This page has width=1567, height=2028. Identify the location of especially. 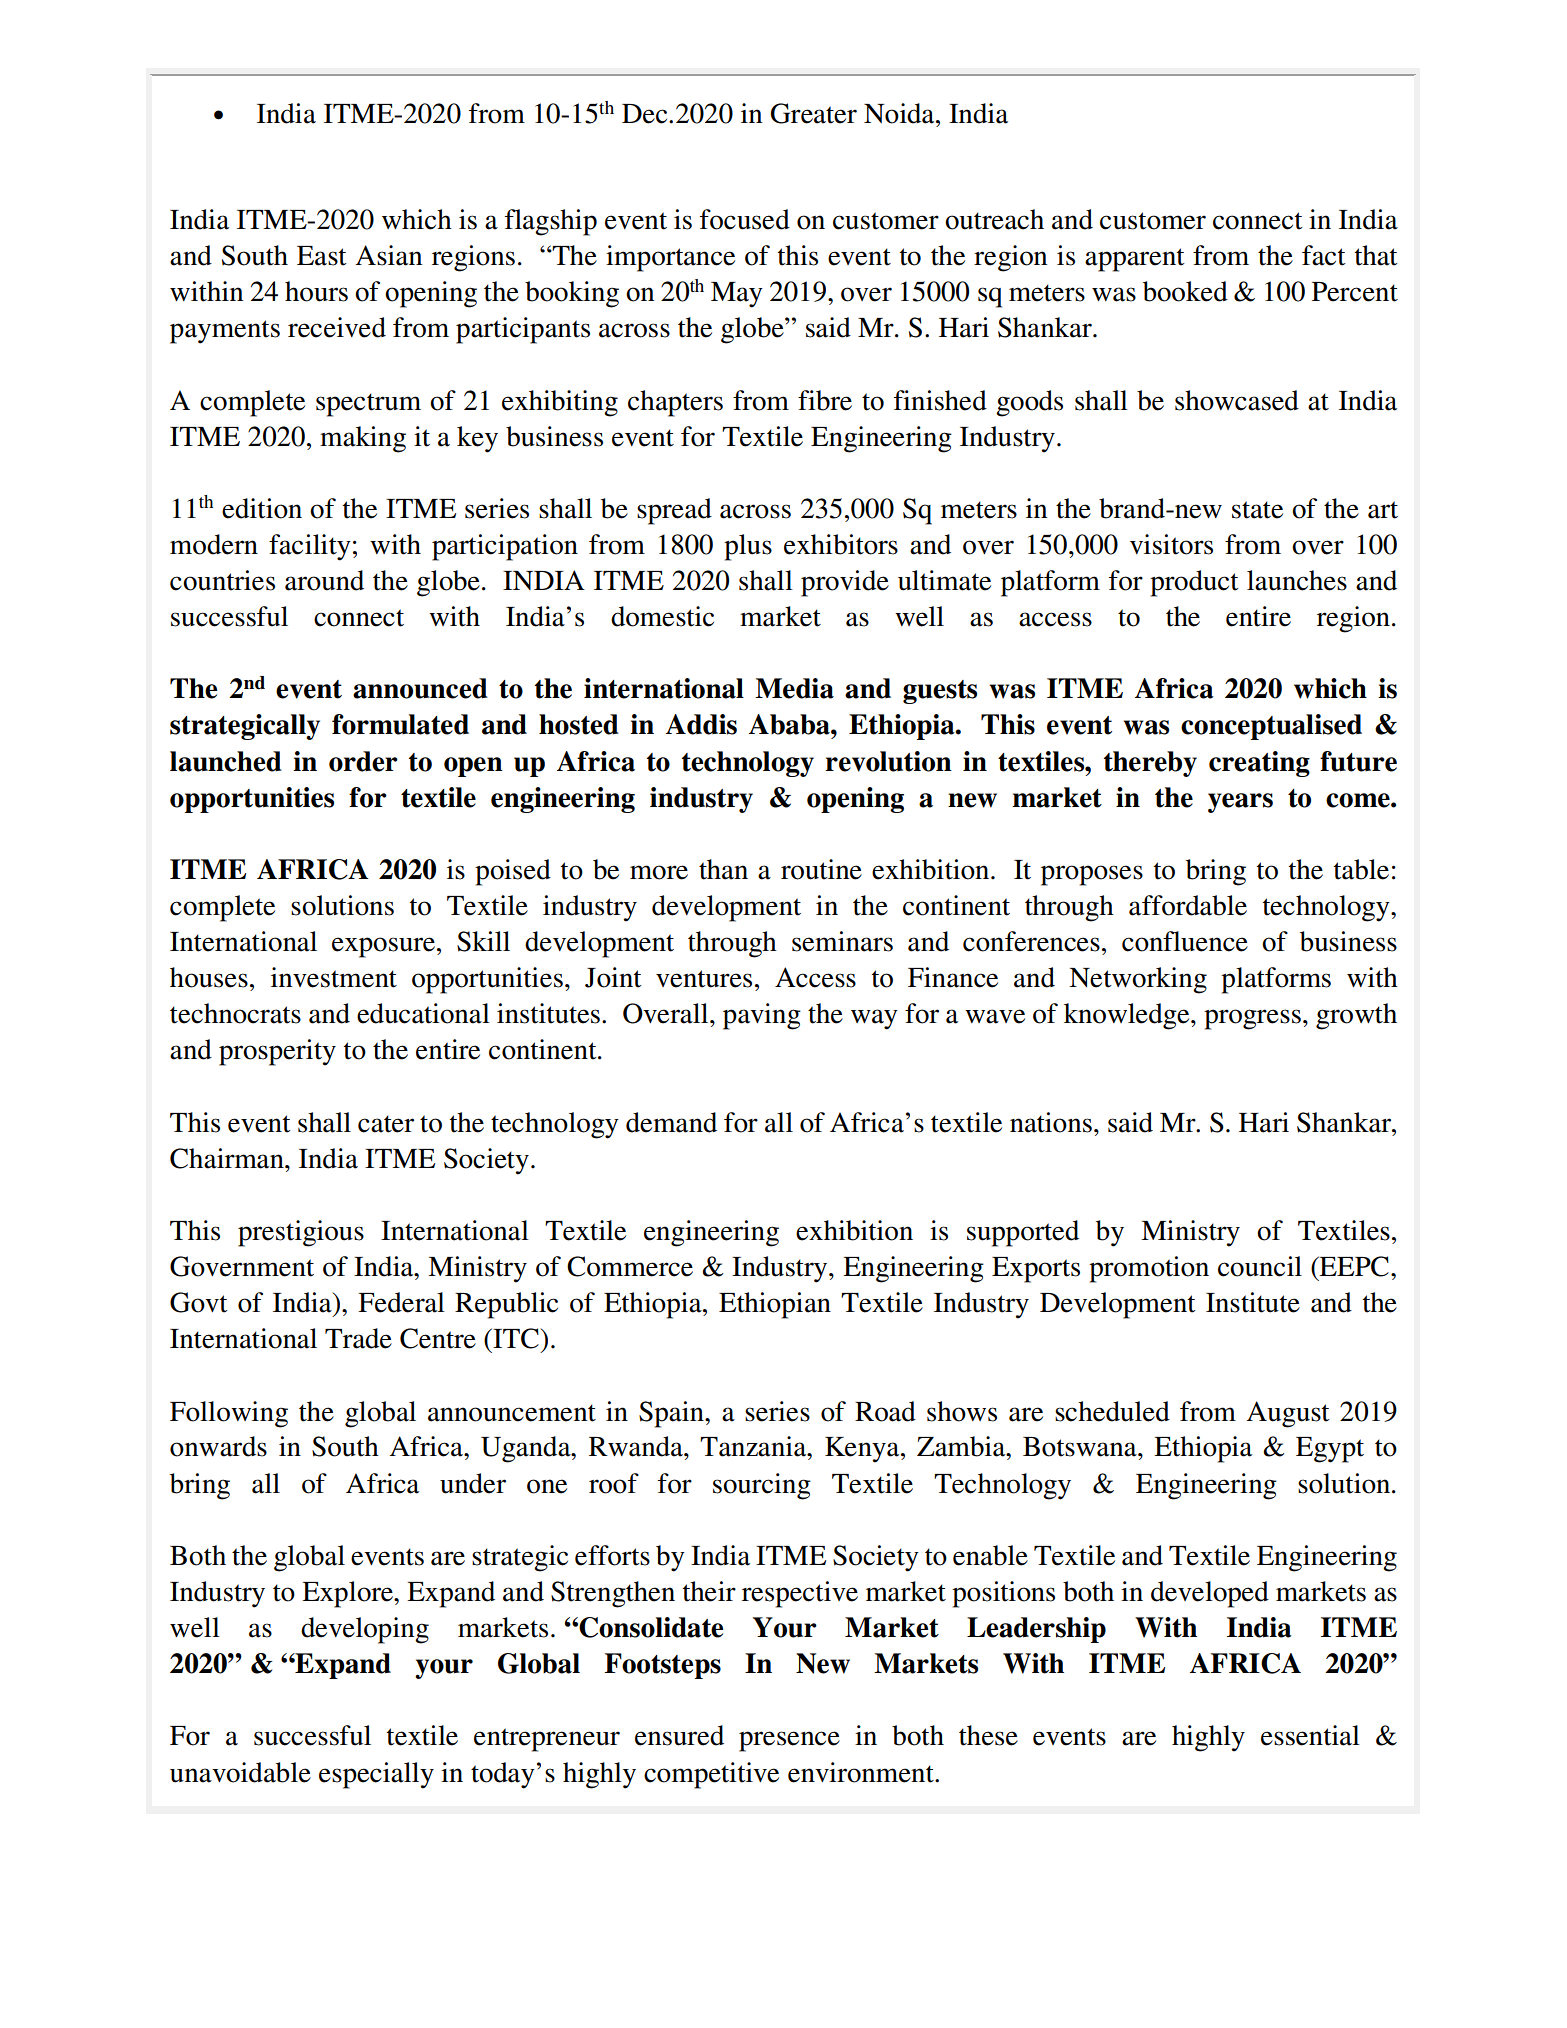
(376, 1775).
